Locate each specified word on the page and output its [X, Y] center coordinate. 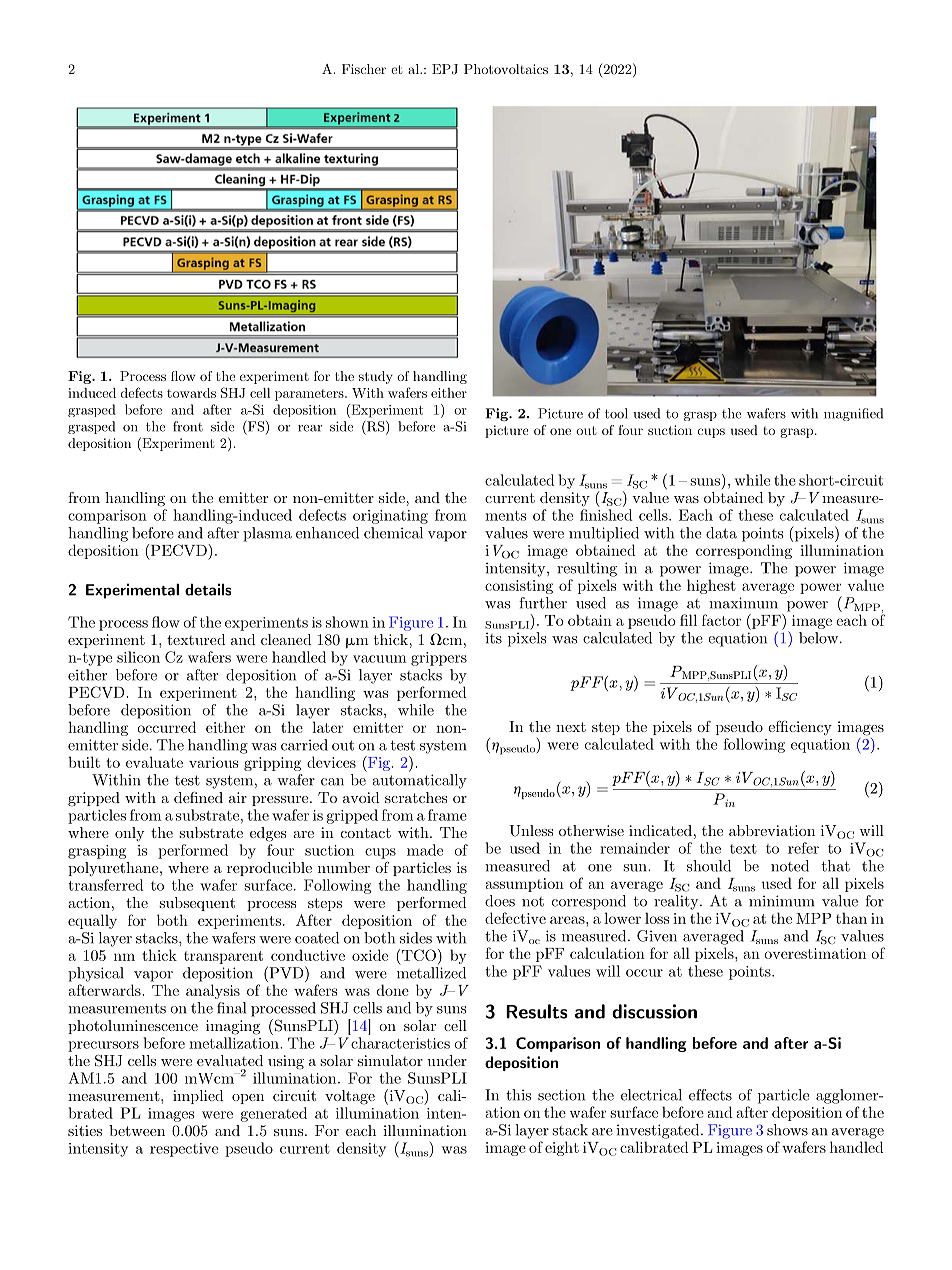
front [188, 426]
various [213, 762]
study [376, 377]
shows [787, 1130]
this [518, 1095]
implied [198, 1097]
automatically [419, 781]
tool [616, 413]
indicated [660, 830]
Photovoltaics [506, 69]
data [721, 533]
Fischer [364, 69]
